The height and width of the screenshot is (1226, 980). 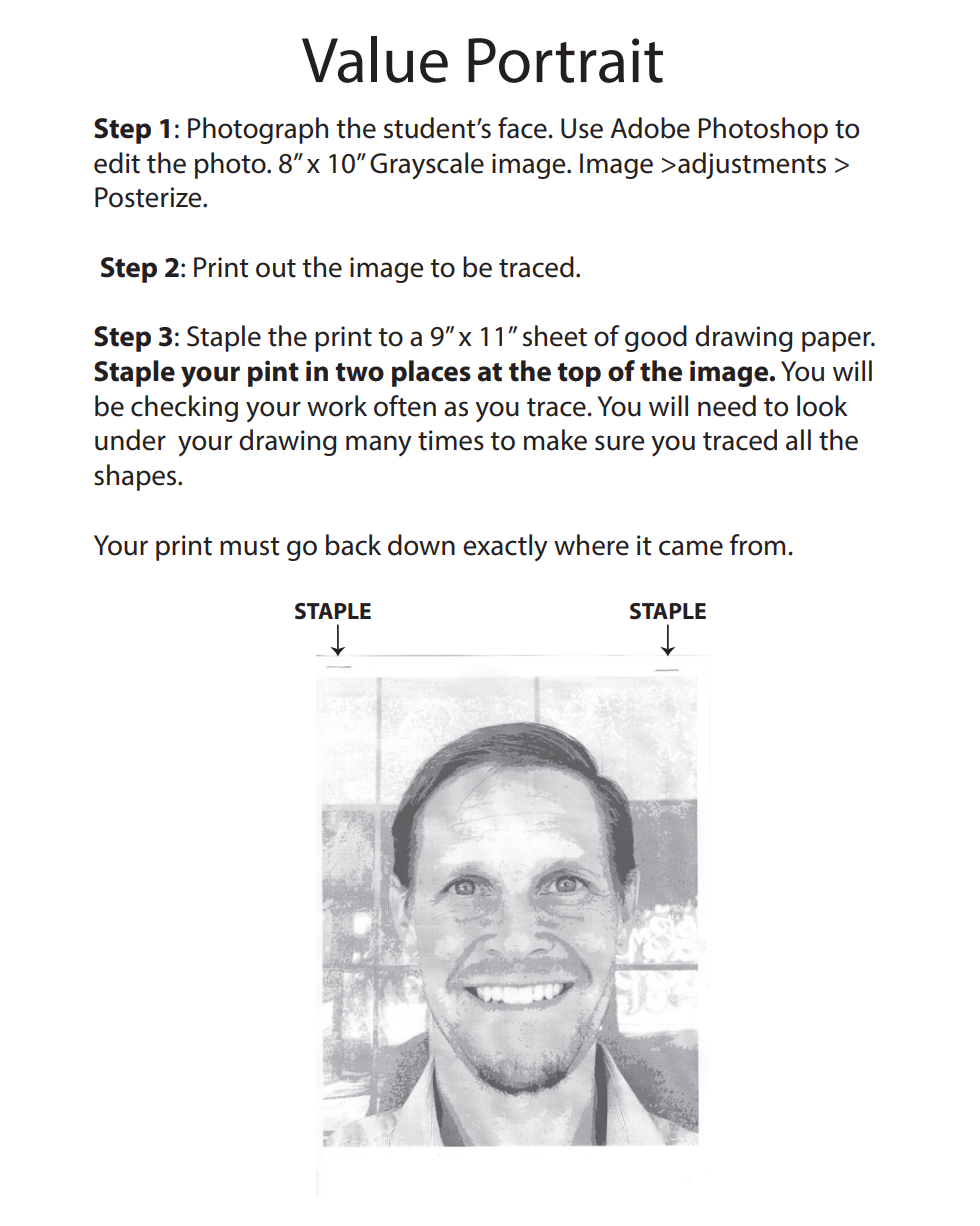 What do you see at coordinates (650, 128) in the screenshot?
I see `Adobe` at bounding box center [650, 128].
